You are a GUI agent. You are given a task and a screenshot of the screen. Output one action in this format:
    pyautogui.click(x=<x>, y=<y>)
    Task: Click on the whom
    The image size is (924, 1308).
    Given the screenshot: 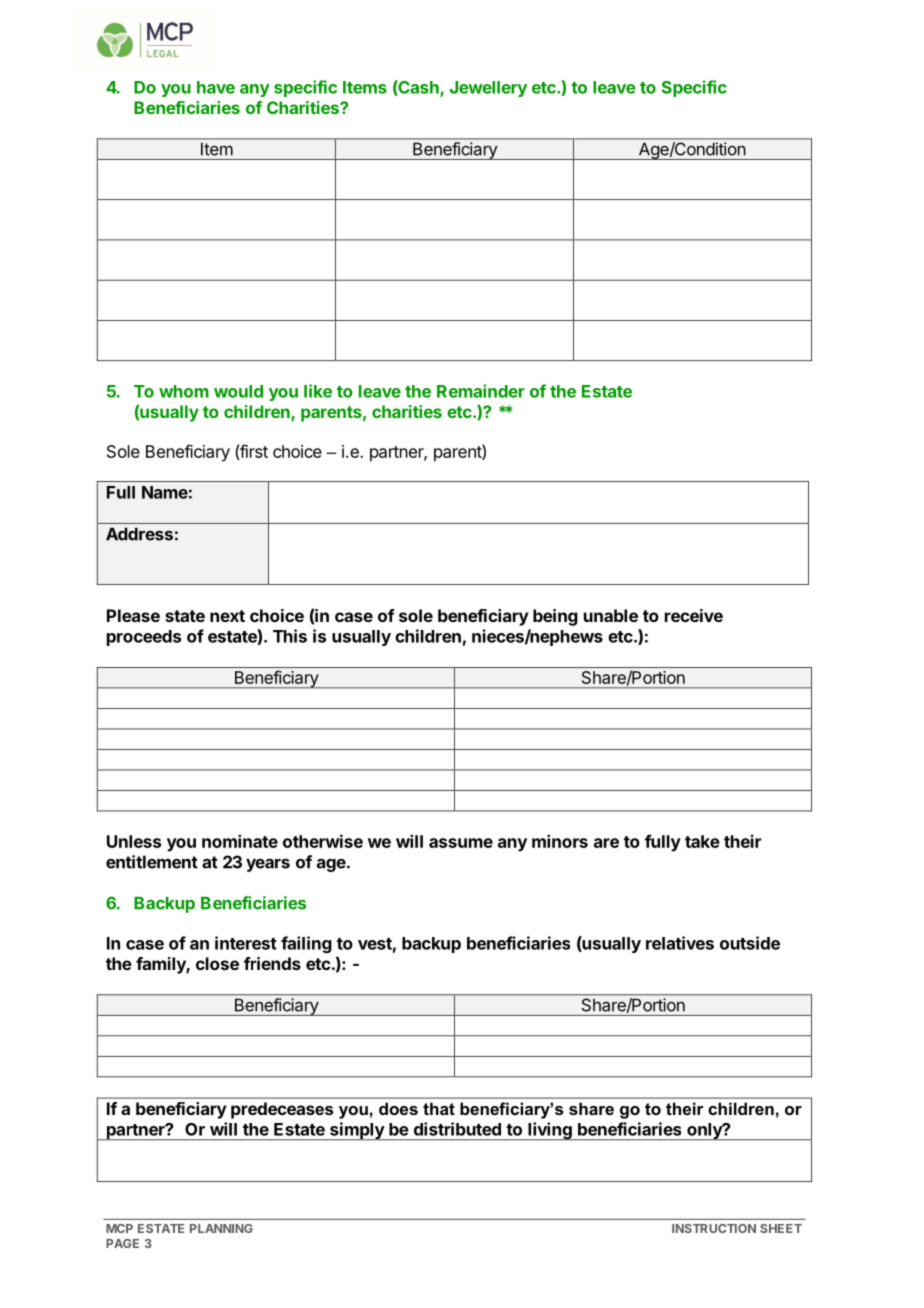 What is the action you would take?
    pyautogui.click(x=184, y=391)
